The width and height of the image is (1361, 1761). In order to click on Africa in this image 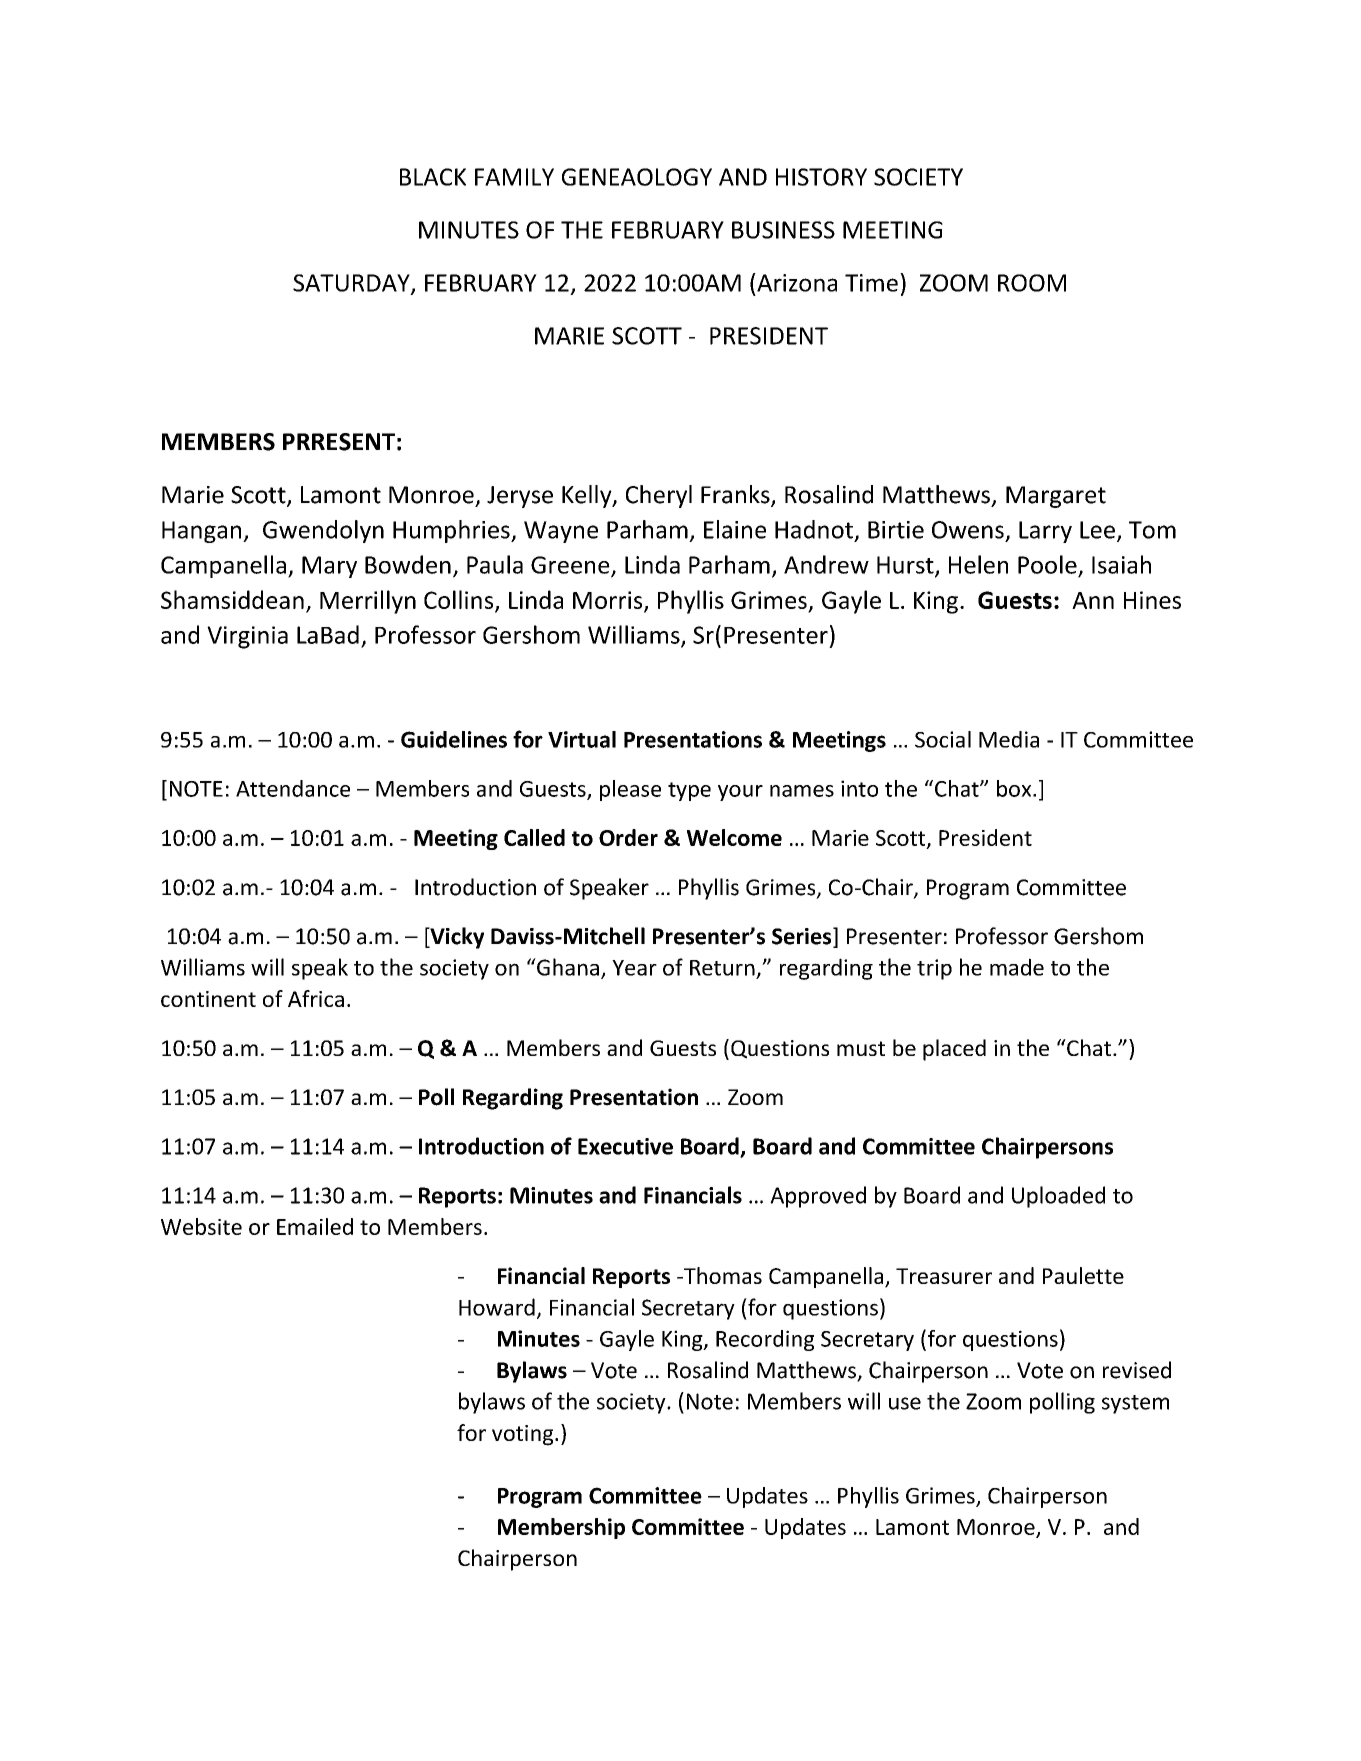, I will do `click(316, 998)`.
